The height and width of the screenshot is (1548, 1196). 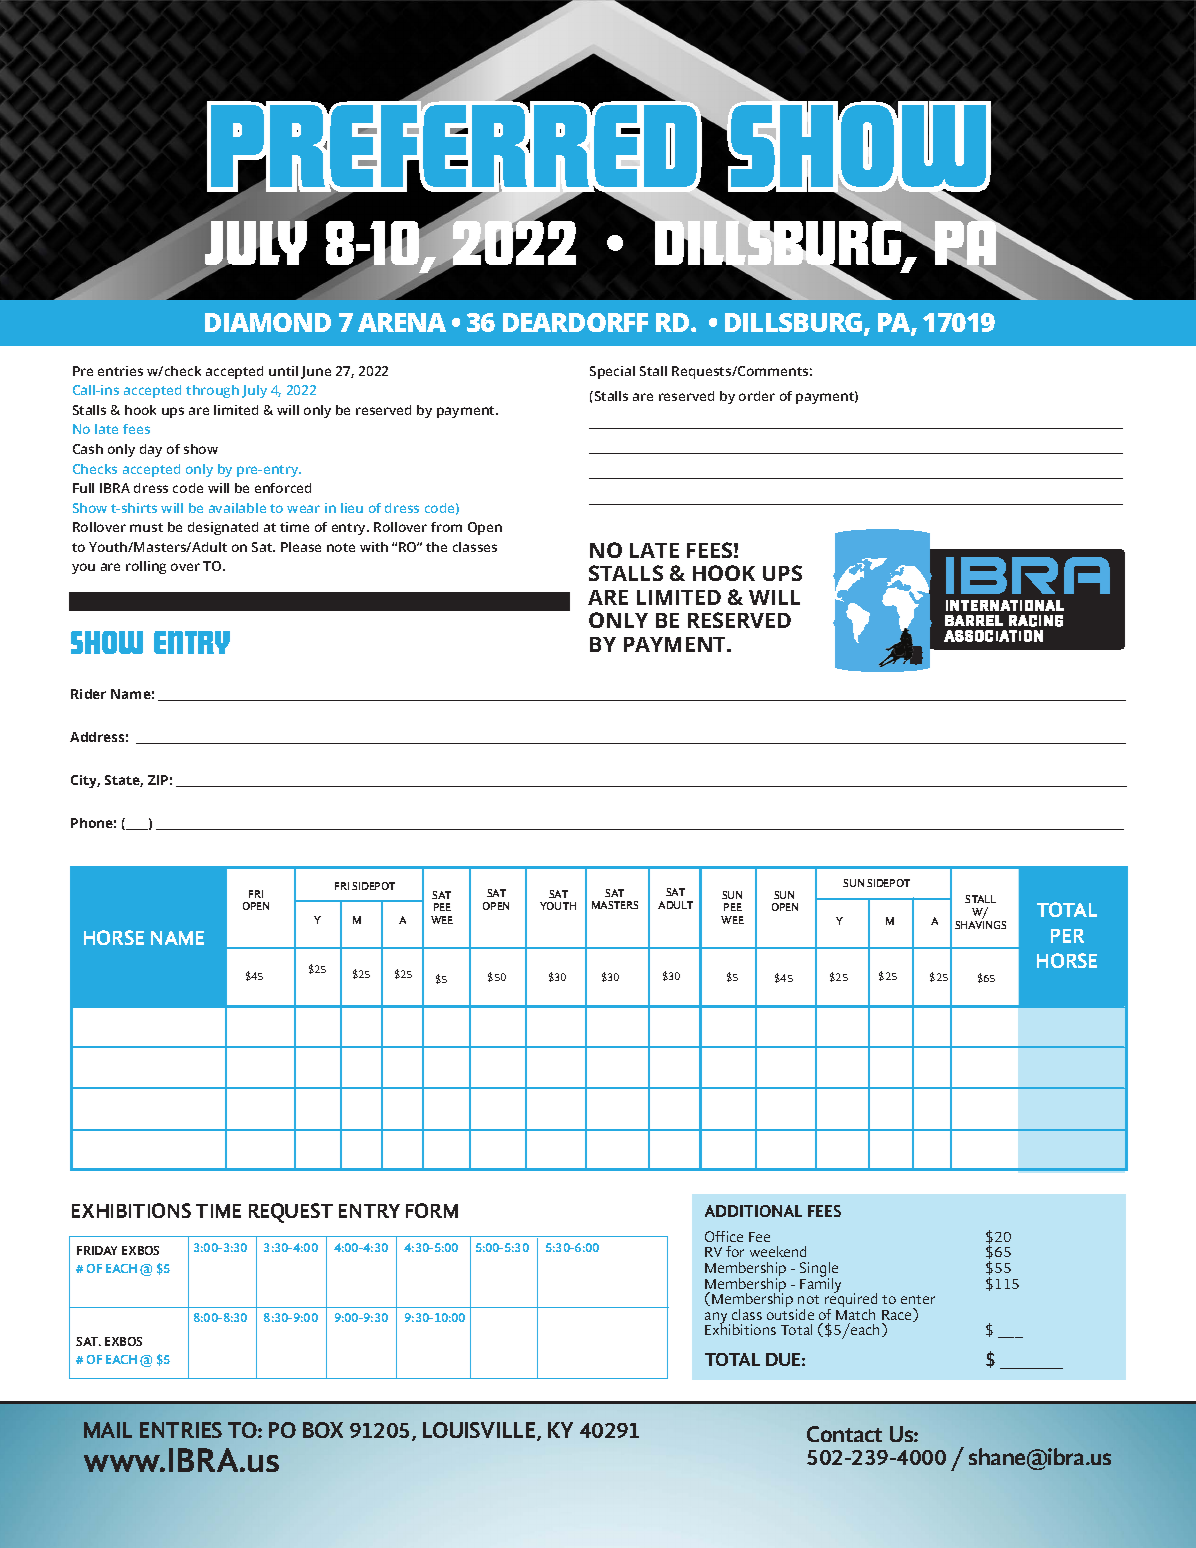 What do you see at coordinates (480, 1431) in the screenshot?
I see `LOUISVILLE` at bounding box center [480, 1431].
